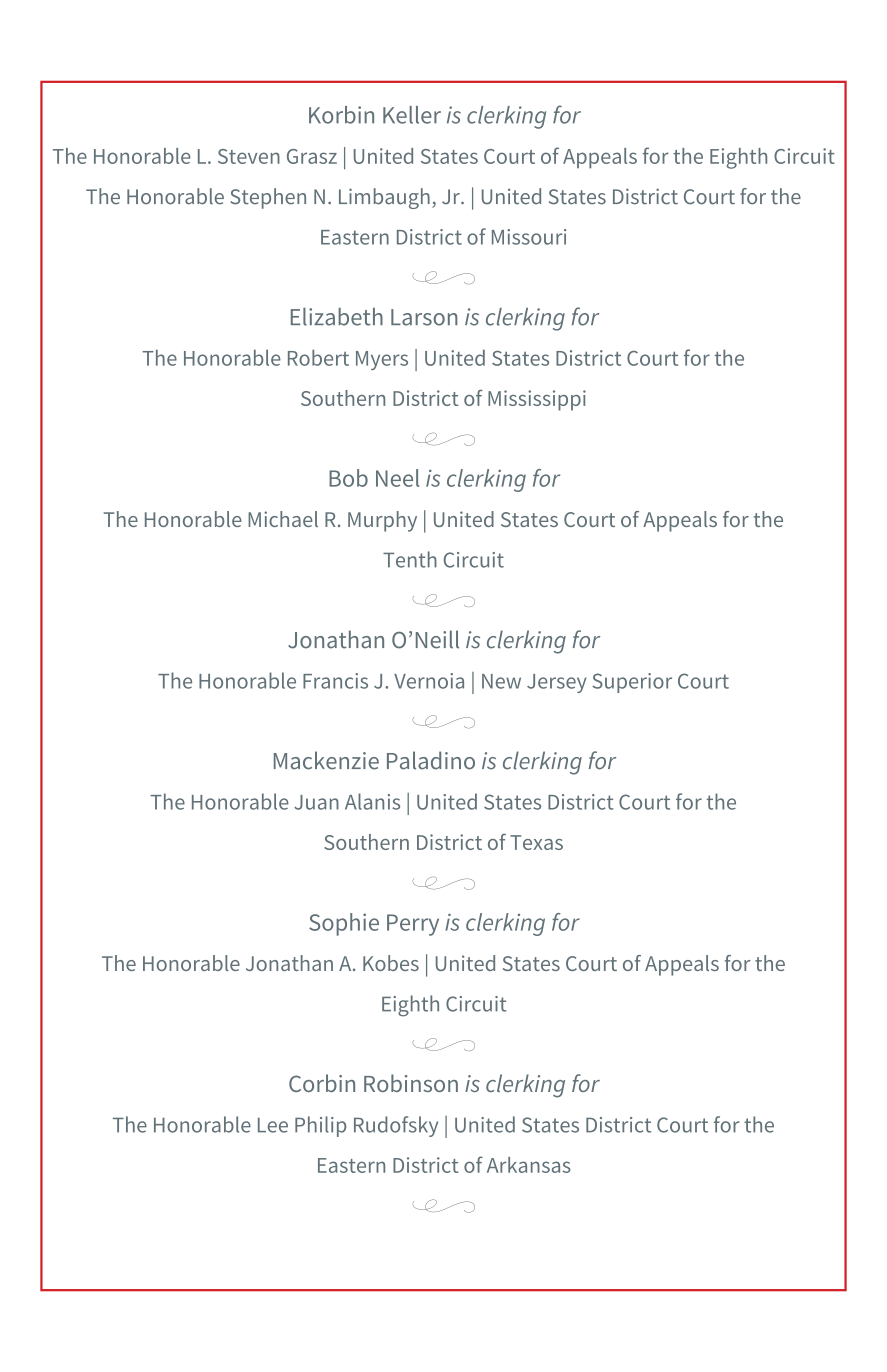 The image size is (887, 1372). Describe the element at coordinates (557, 683) in the page. I see `Jersey` at that location.
